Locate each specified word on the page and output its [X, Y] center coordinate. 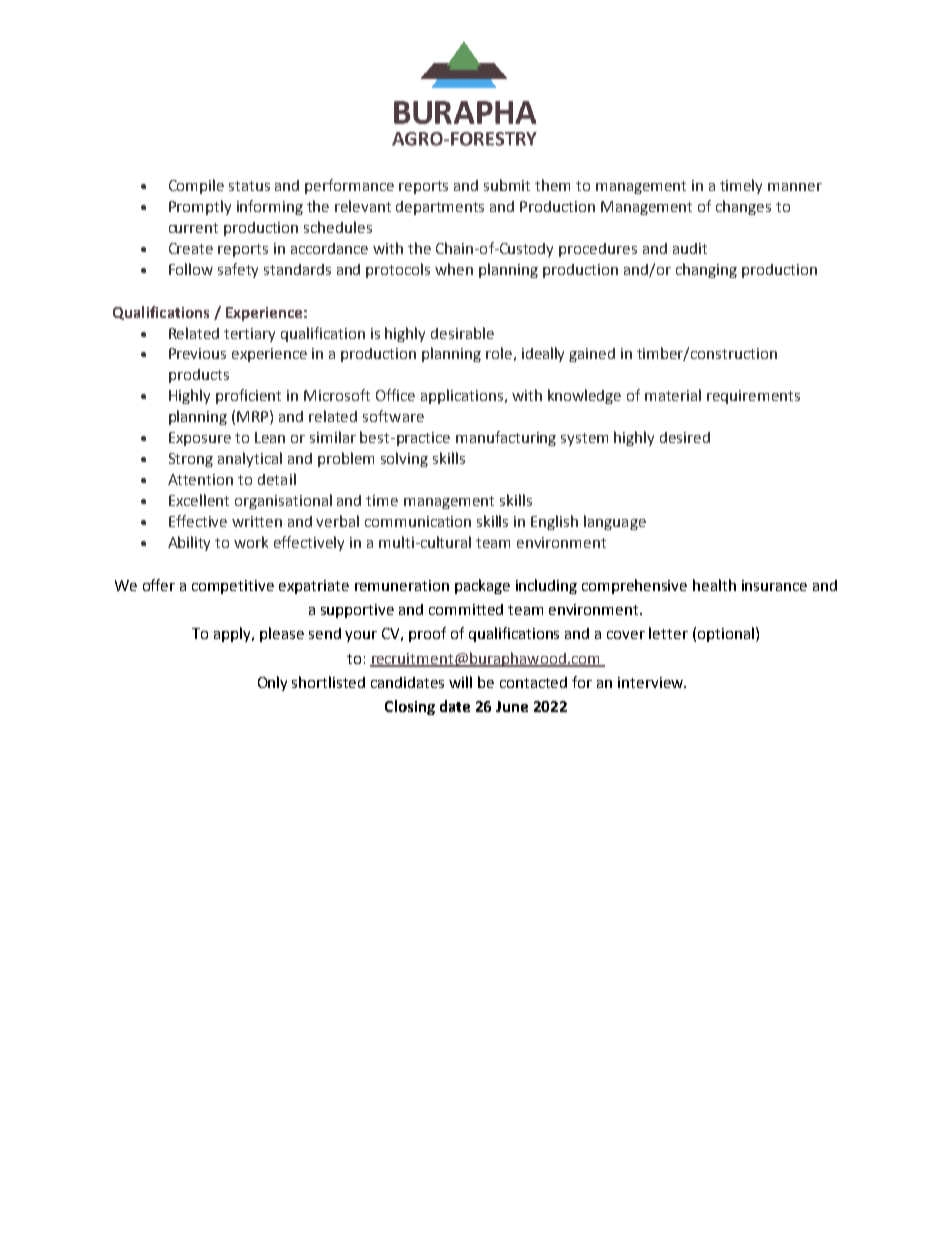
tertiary [249, 335]
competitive [233, 587]
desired [685, 437]
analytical [250, 459]
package [482, 586]
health [714, 585]
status [249, 186]
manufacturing [506, 438]
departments [440, 208]
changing [706, 270]
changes [743, 207]
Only [272, 683]
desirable [462, 333]
